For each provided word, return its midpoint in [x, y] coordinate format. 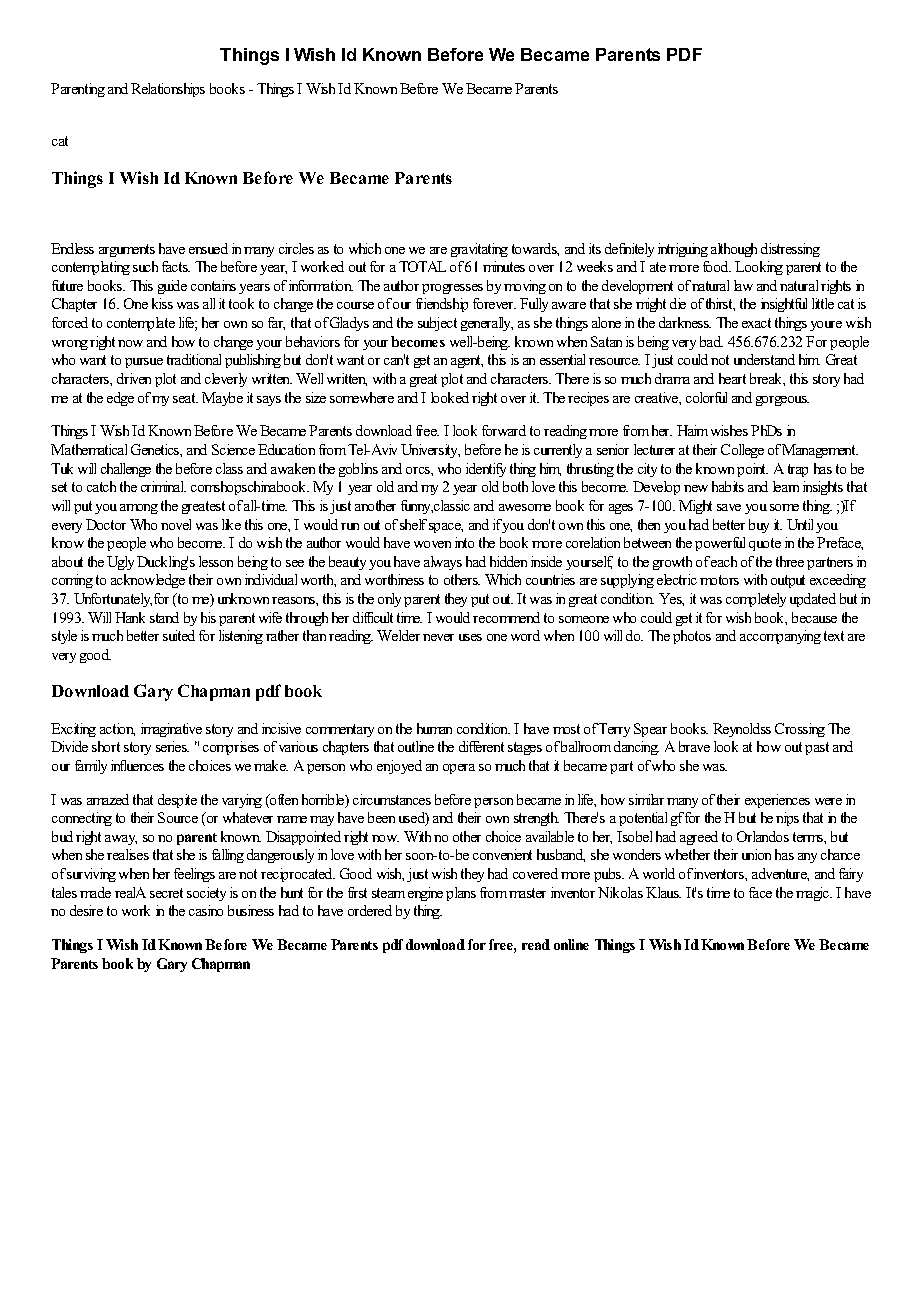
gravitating [479, 250]
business [251, 910]
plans [461, 894]
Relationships [168, 90]
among [139, 509]
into [464, 542]
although [734, 250]
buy [759, 526]
